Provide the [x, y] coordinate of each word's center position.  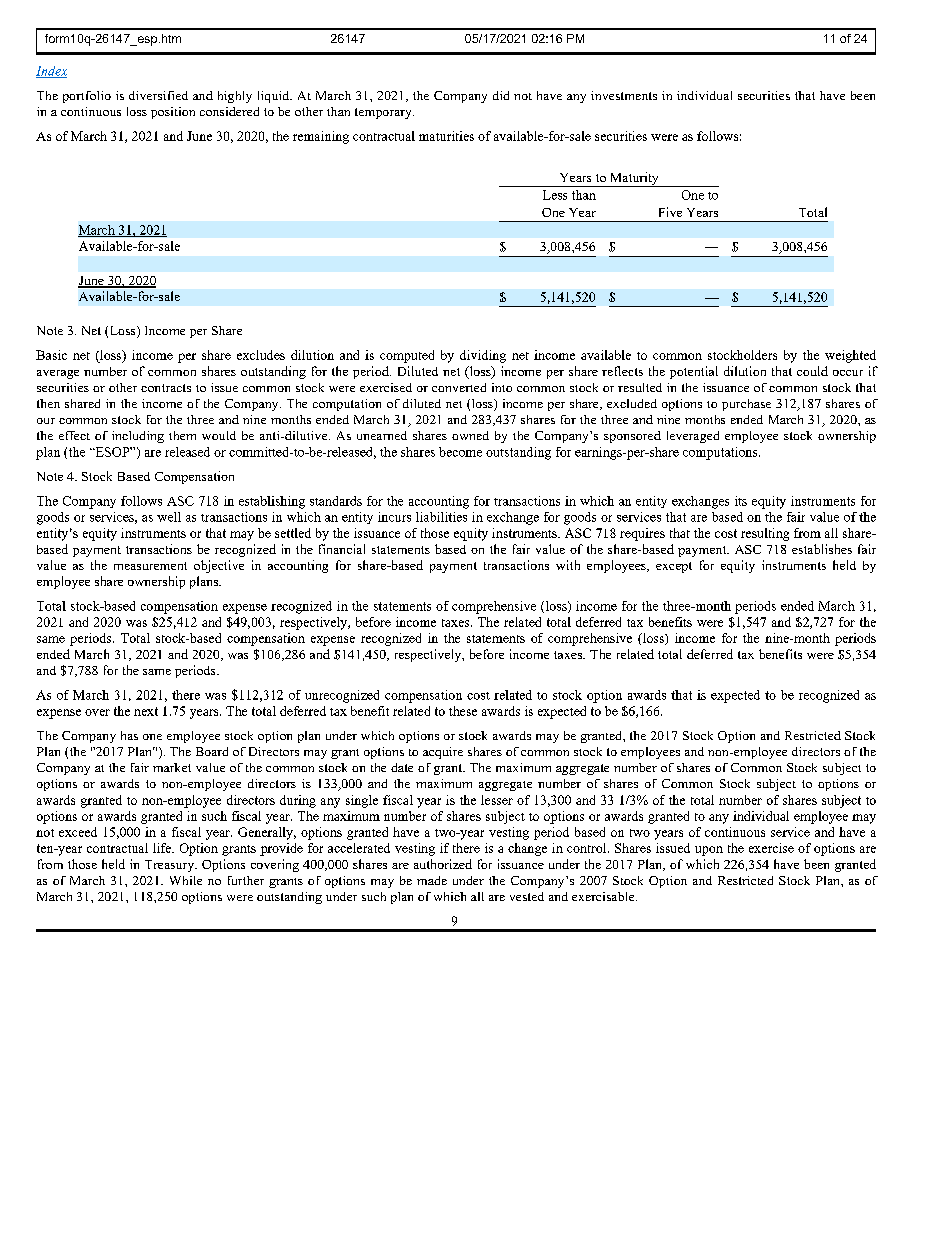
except [674, 567]
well [169, 517]
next [146, 711]
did [501, 95]
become [460, 452]
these [463, 711]
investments [624, 95]
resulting [765, 534]
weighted [850, 356]
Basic [51, 355]
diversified [158, 95]
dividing [483, 356]
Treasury [171, 866]
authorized [443, 864]
